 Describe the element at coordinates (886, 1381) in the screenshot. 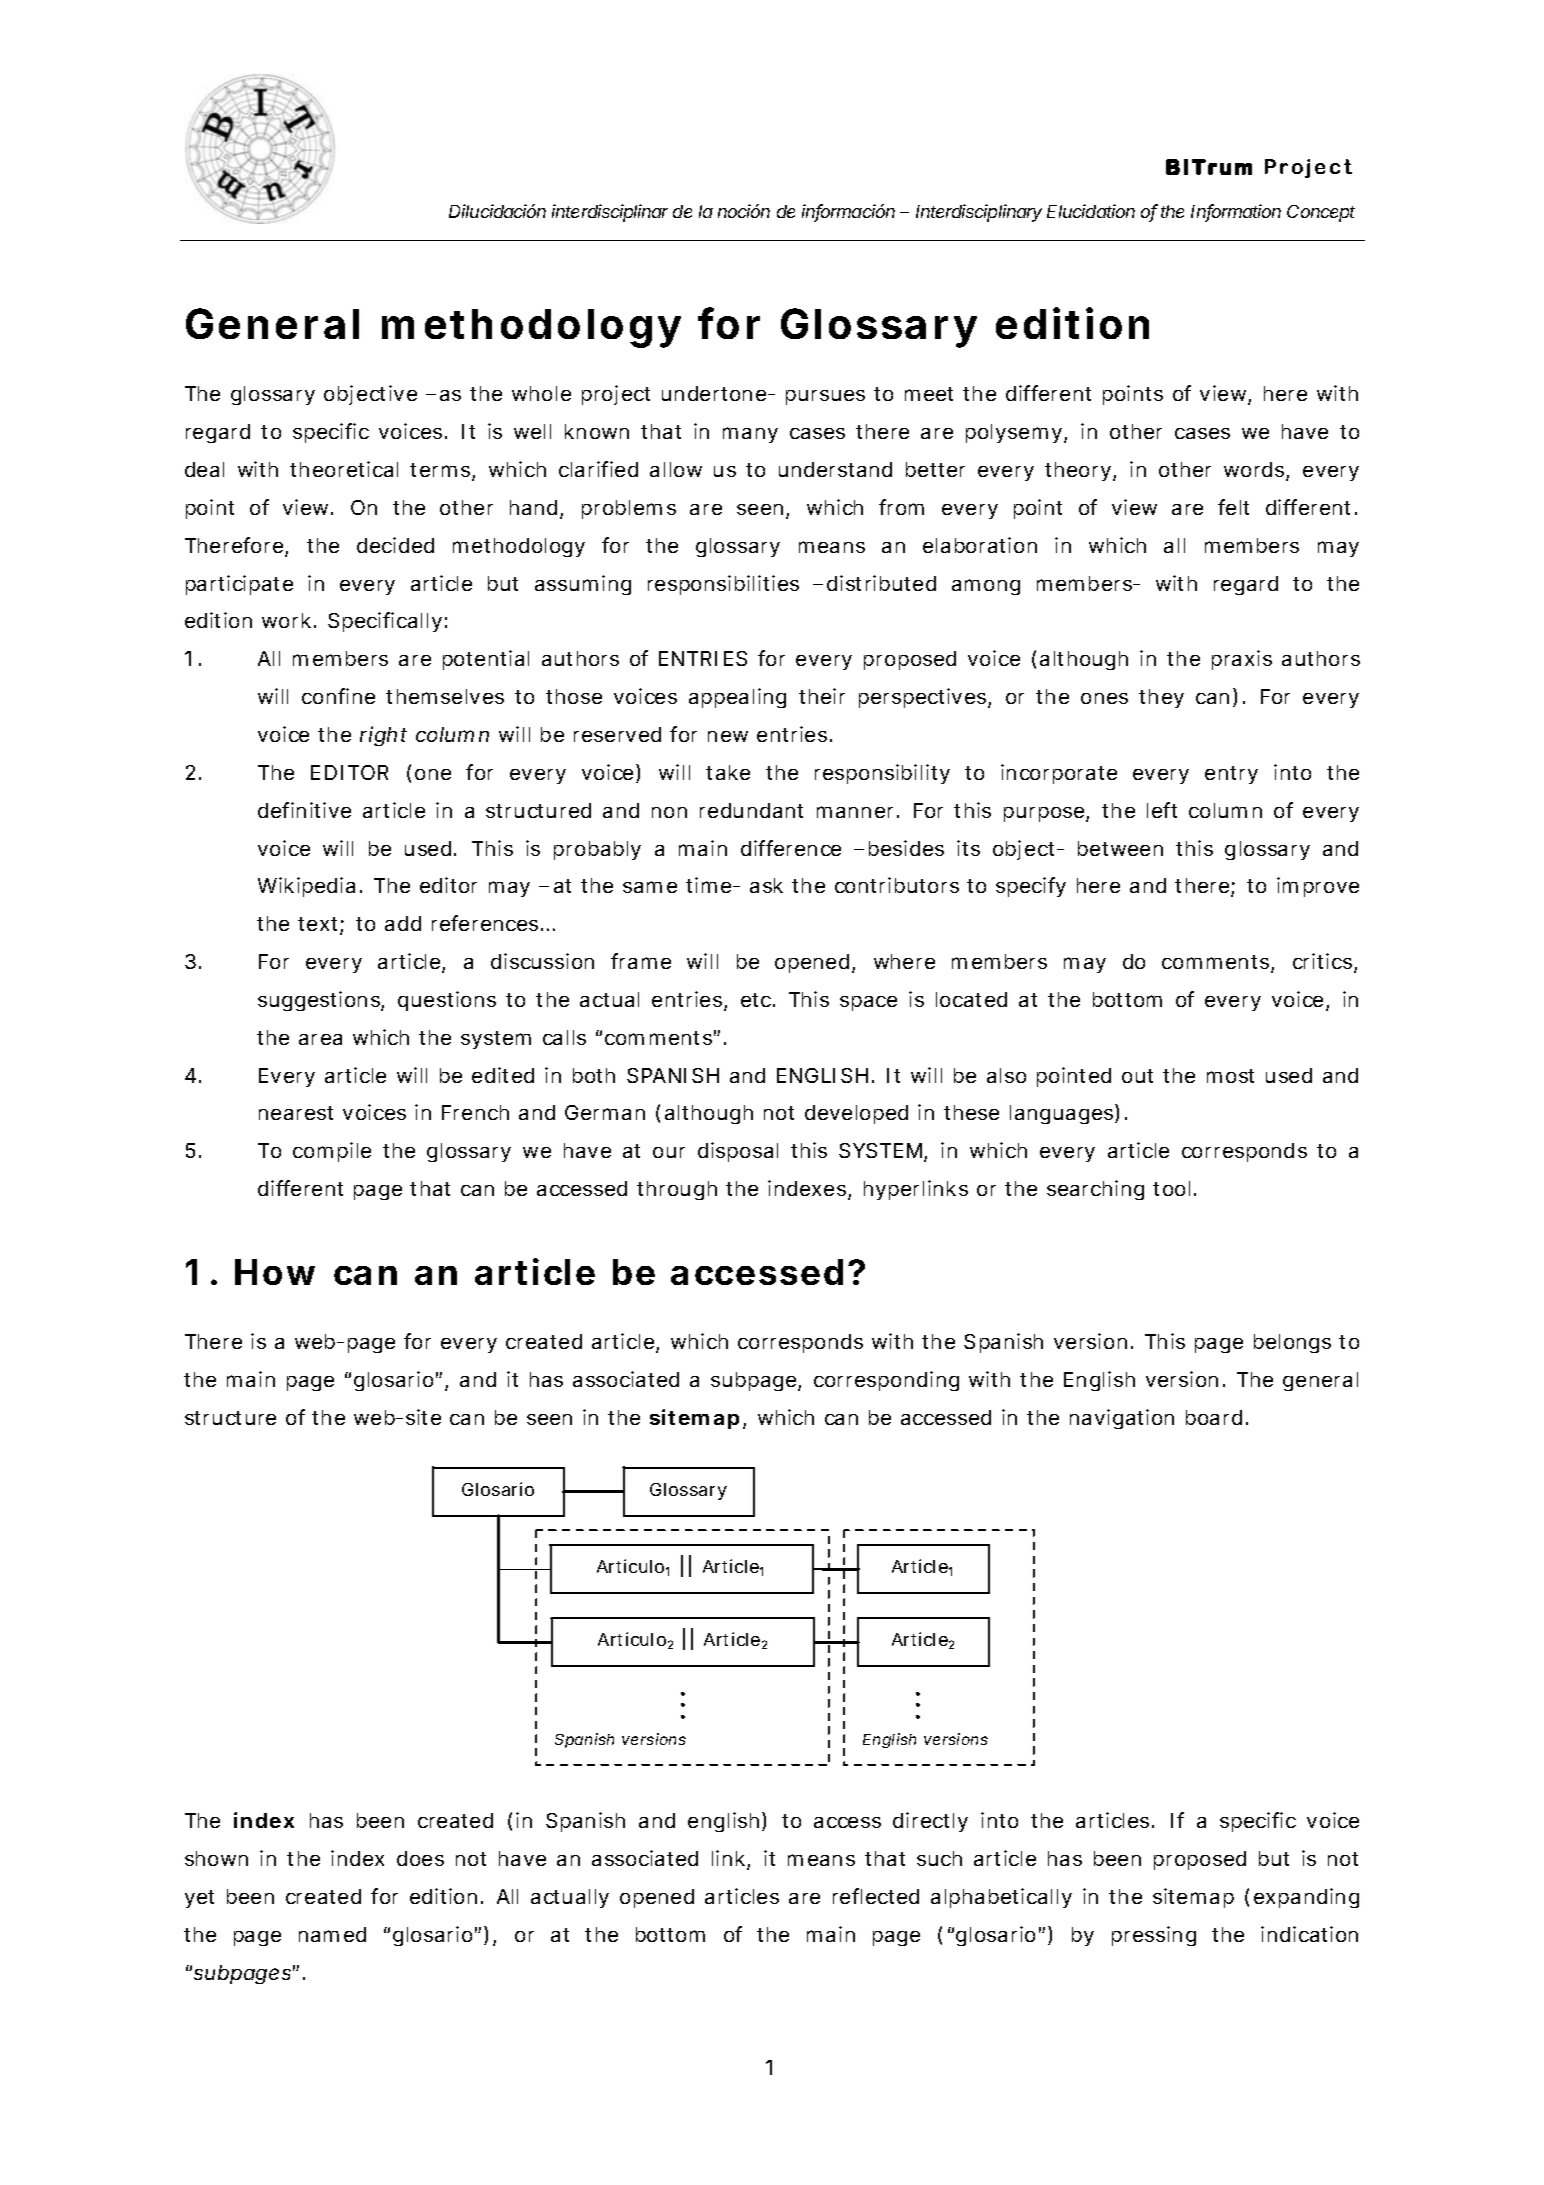

I see `corresponding` at that location.
